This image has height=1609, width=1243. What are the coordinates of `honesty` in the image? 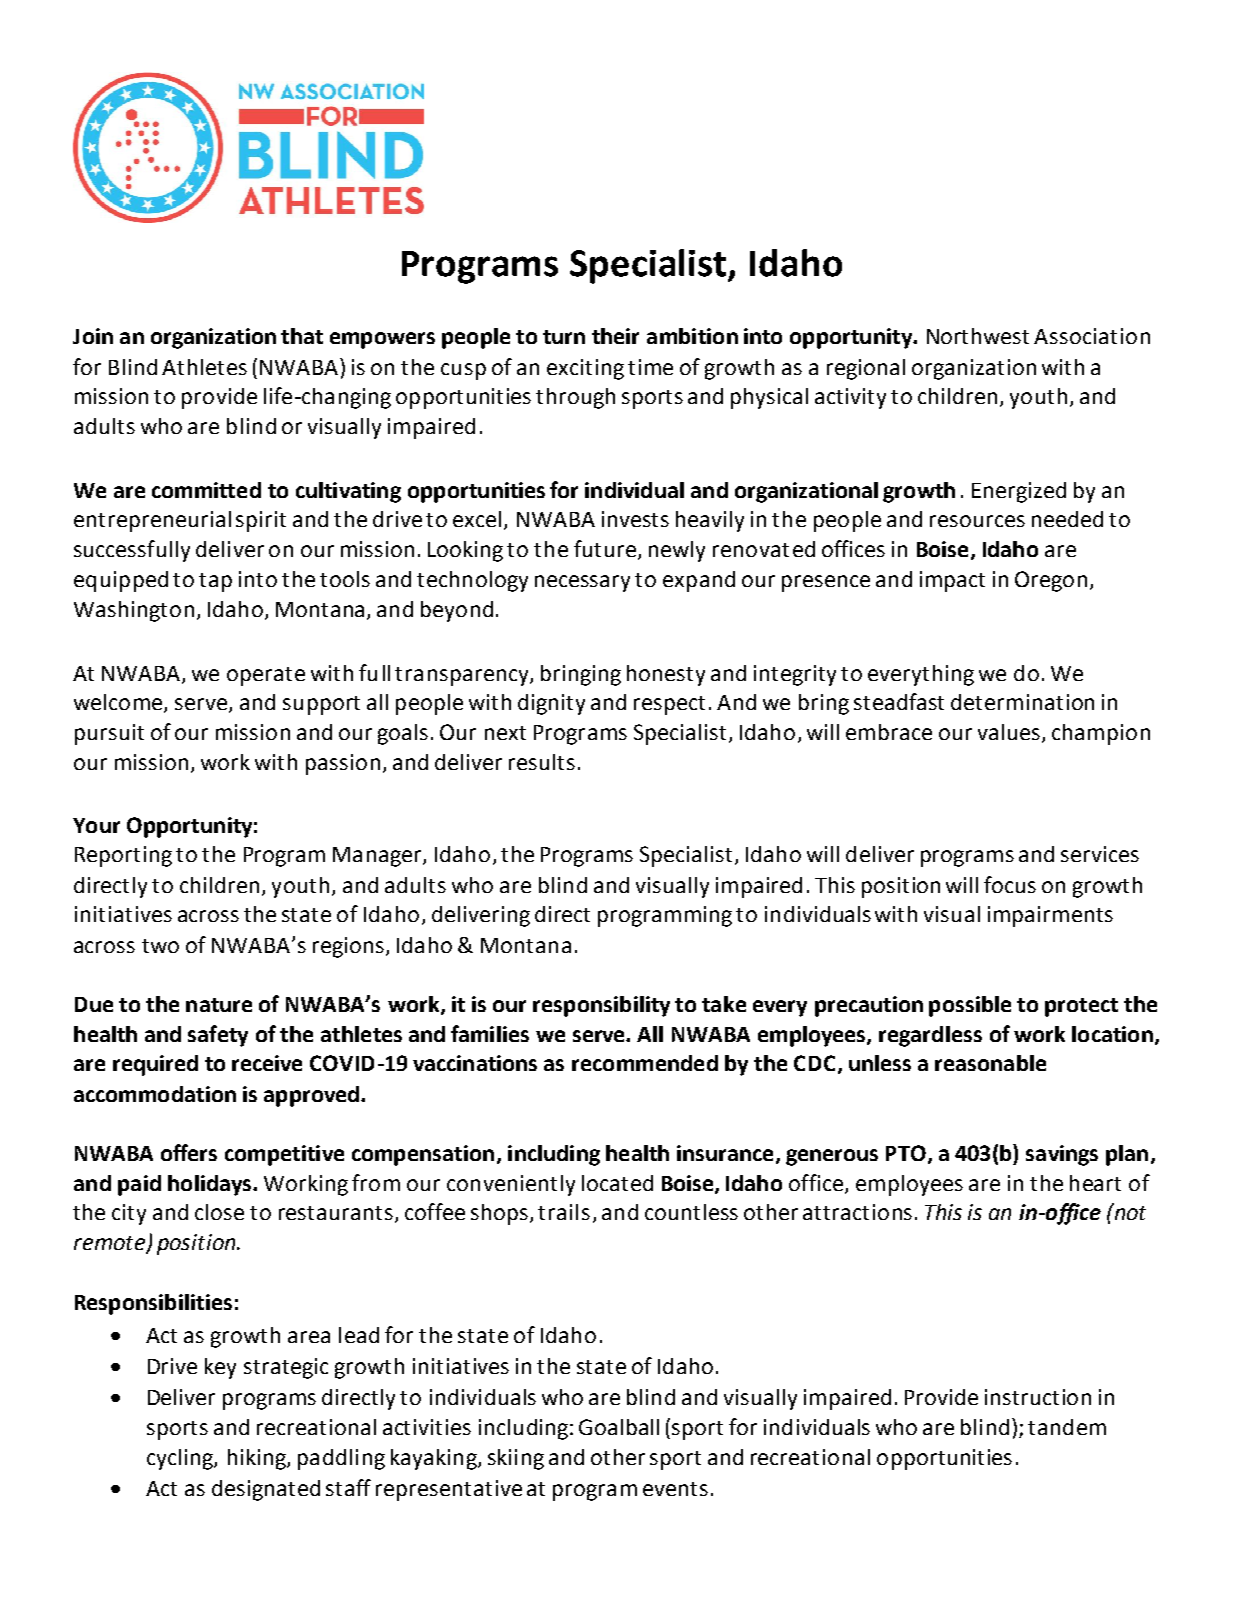 It's located at (666, 675).
